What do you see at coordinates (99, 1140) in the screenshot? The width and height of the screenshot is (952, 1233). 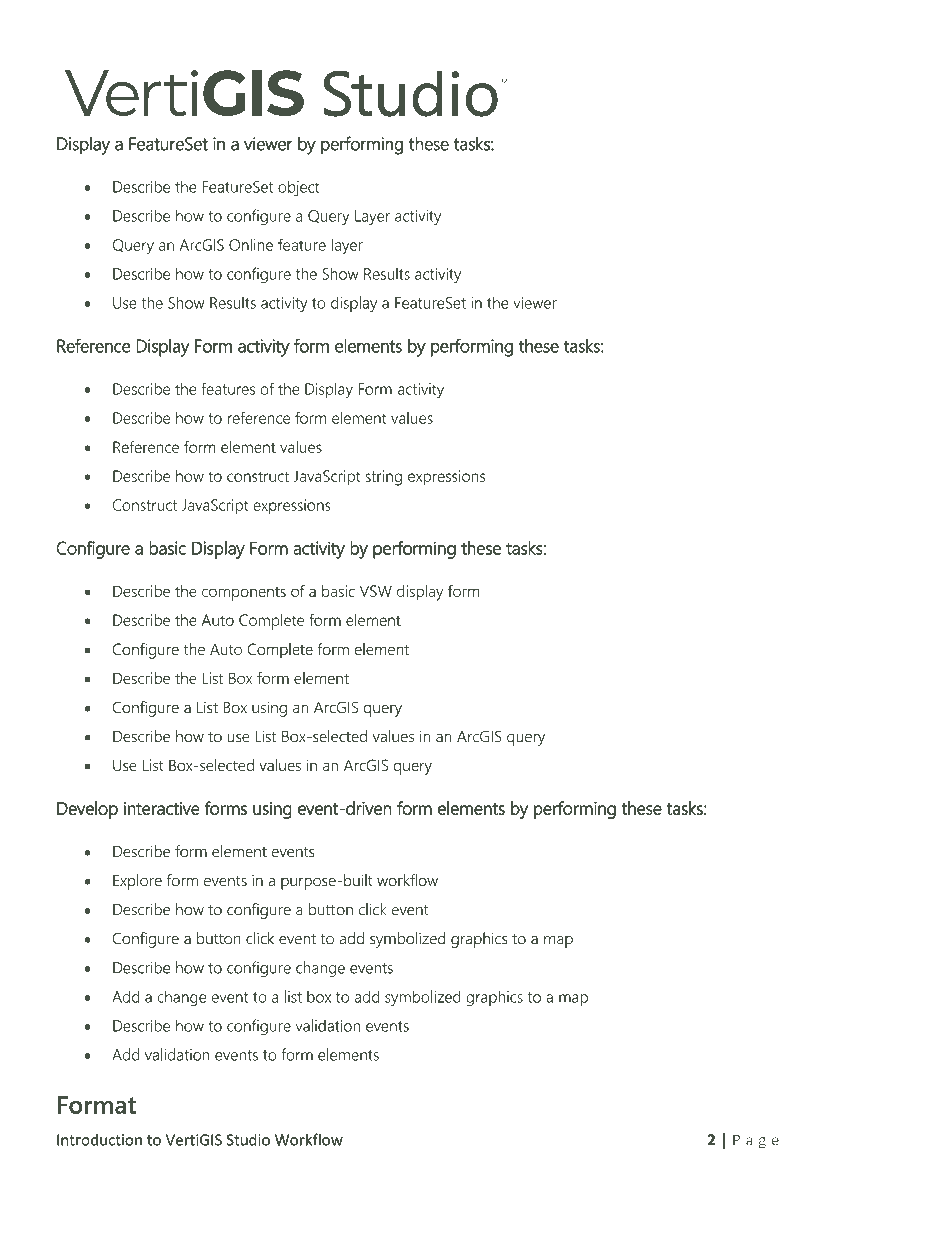 I see `Introduction` at bounding box center [99, 1140].
